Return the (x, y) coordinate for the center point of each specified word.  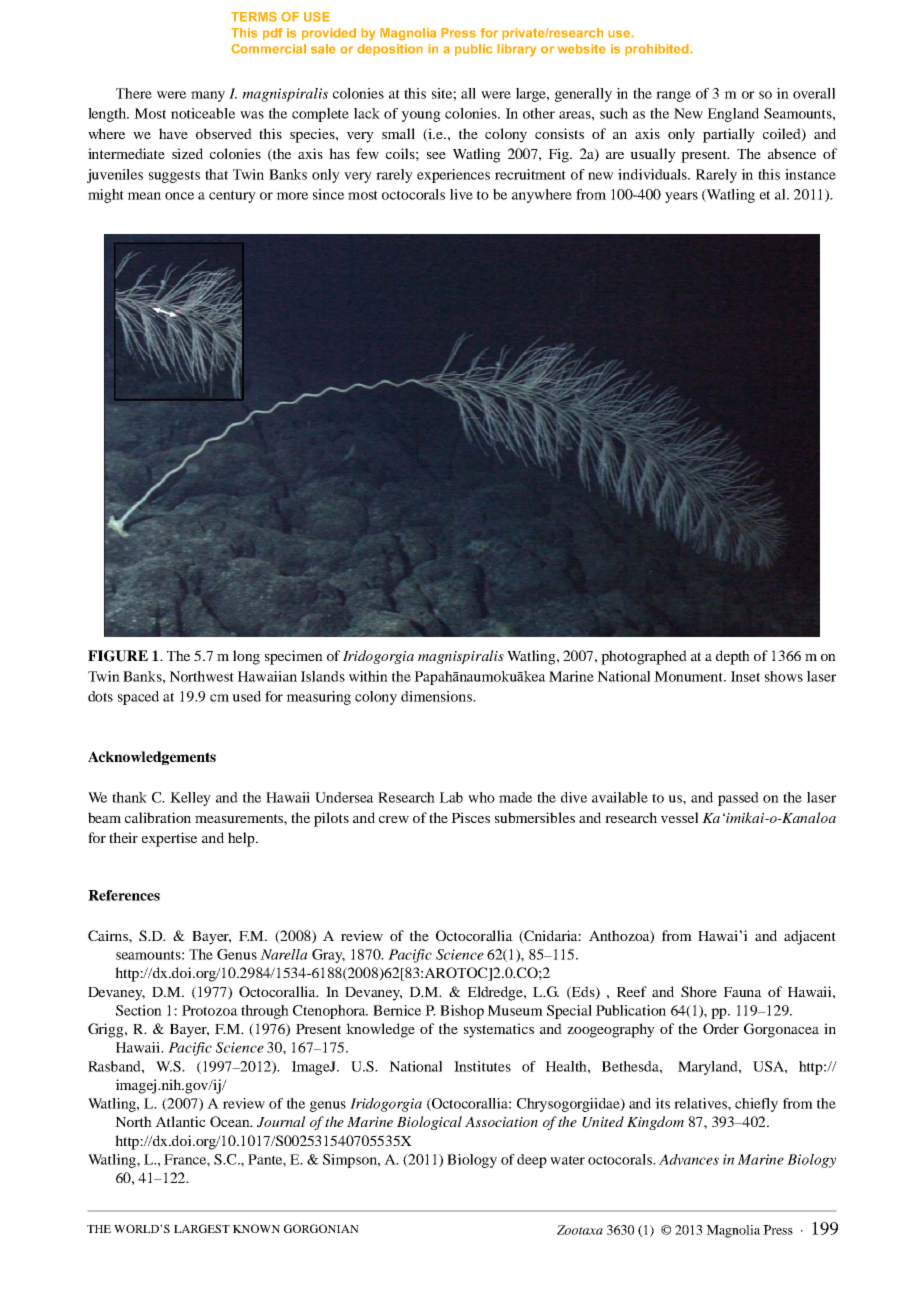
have (173, 133)
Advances (689, 1159)
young (421, 116)
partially (729, 135)
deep (532, 1161)
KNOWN (256, 1228)
